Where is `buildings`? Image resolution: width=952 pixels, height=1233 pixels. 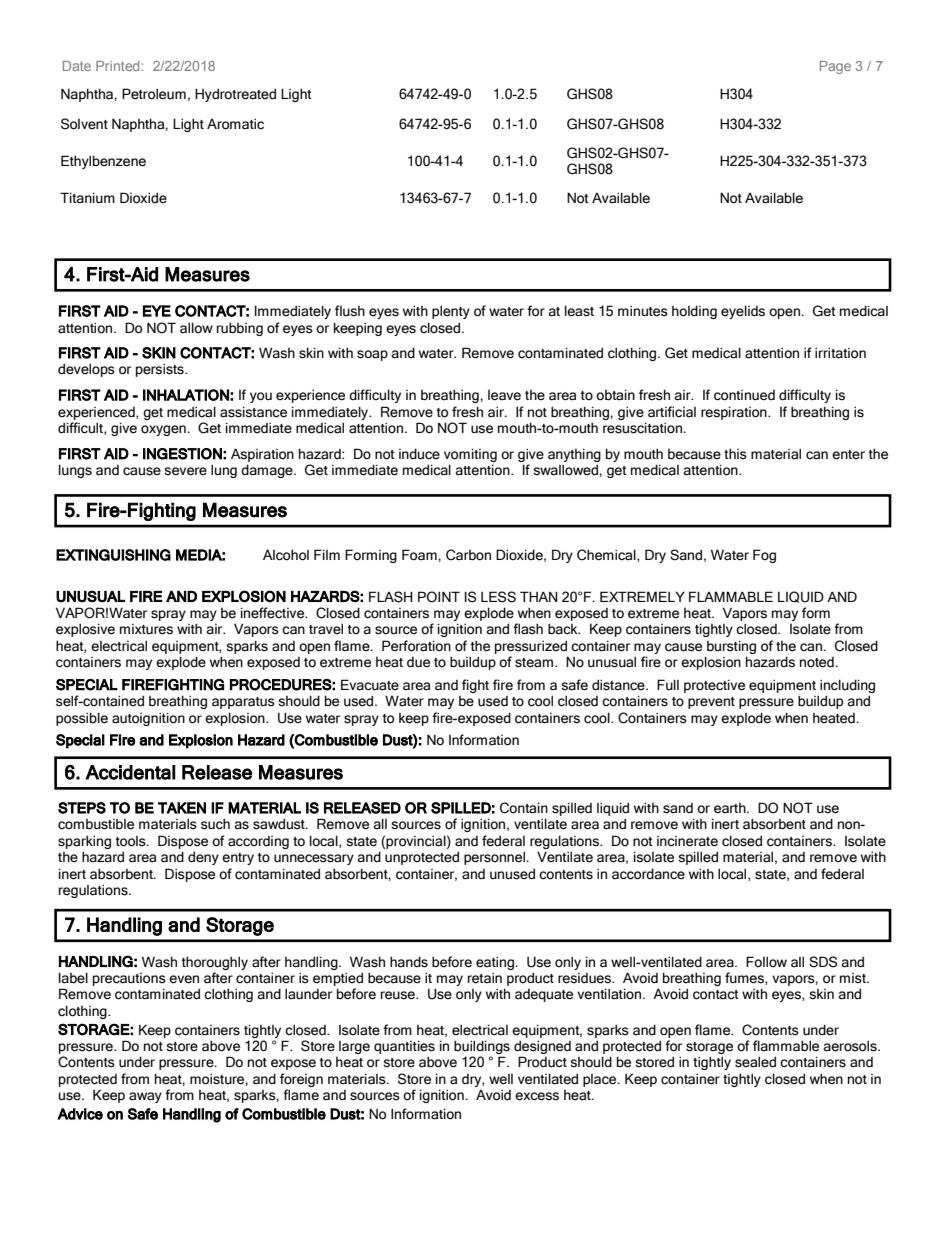
buildings is located at coordinates (482, 1047).
